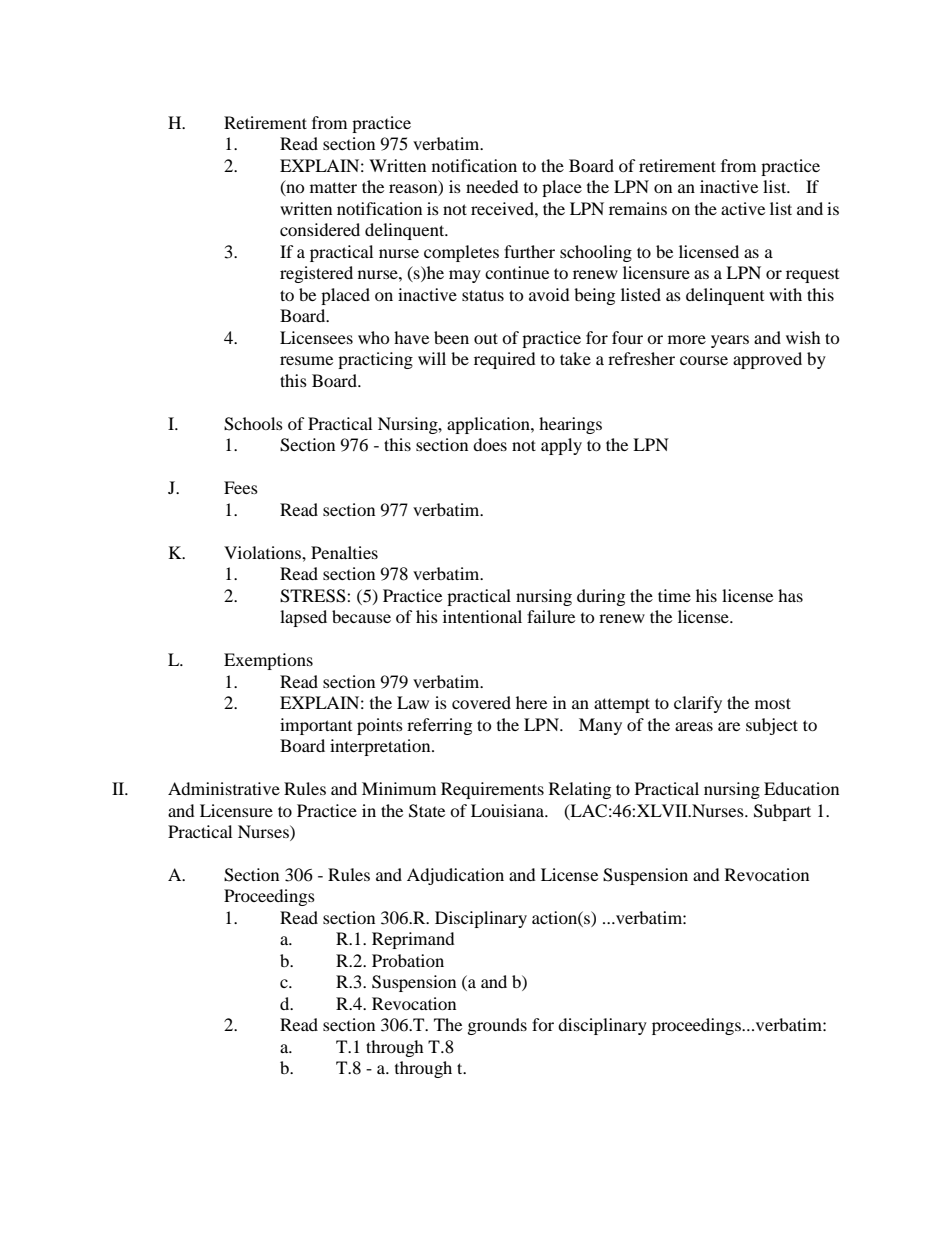  Describe the element at coordinates (497, 1026) in the screenshot. I see `grounds` at that location.
